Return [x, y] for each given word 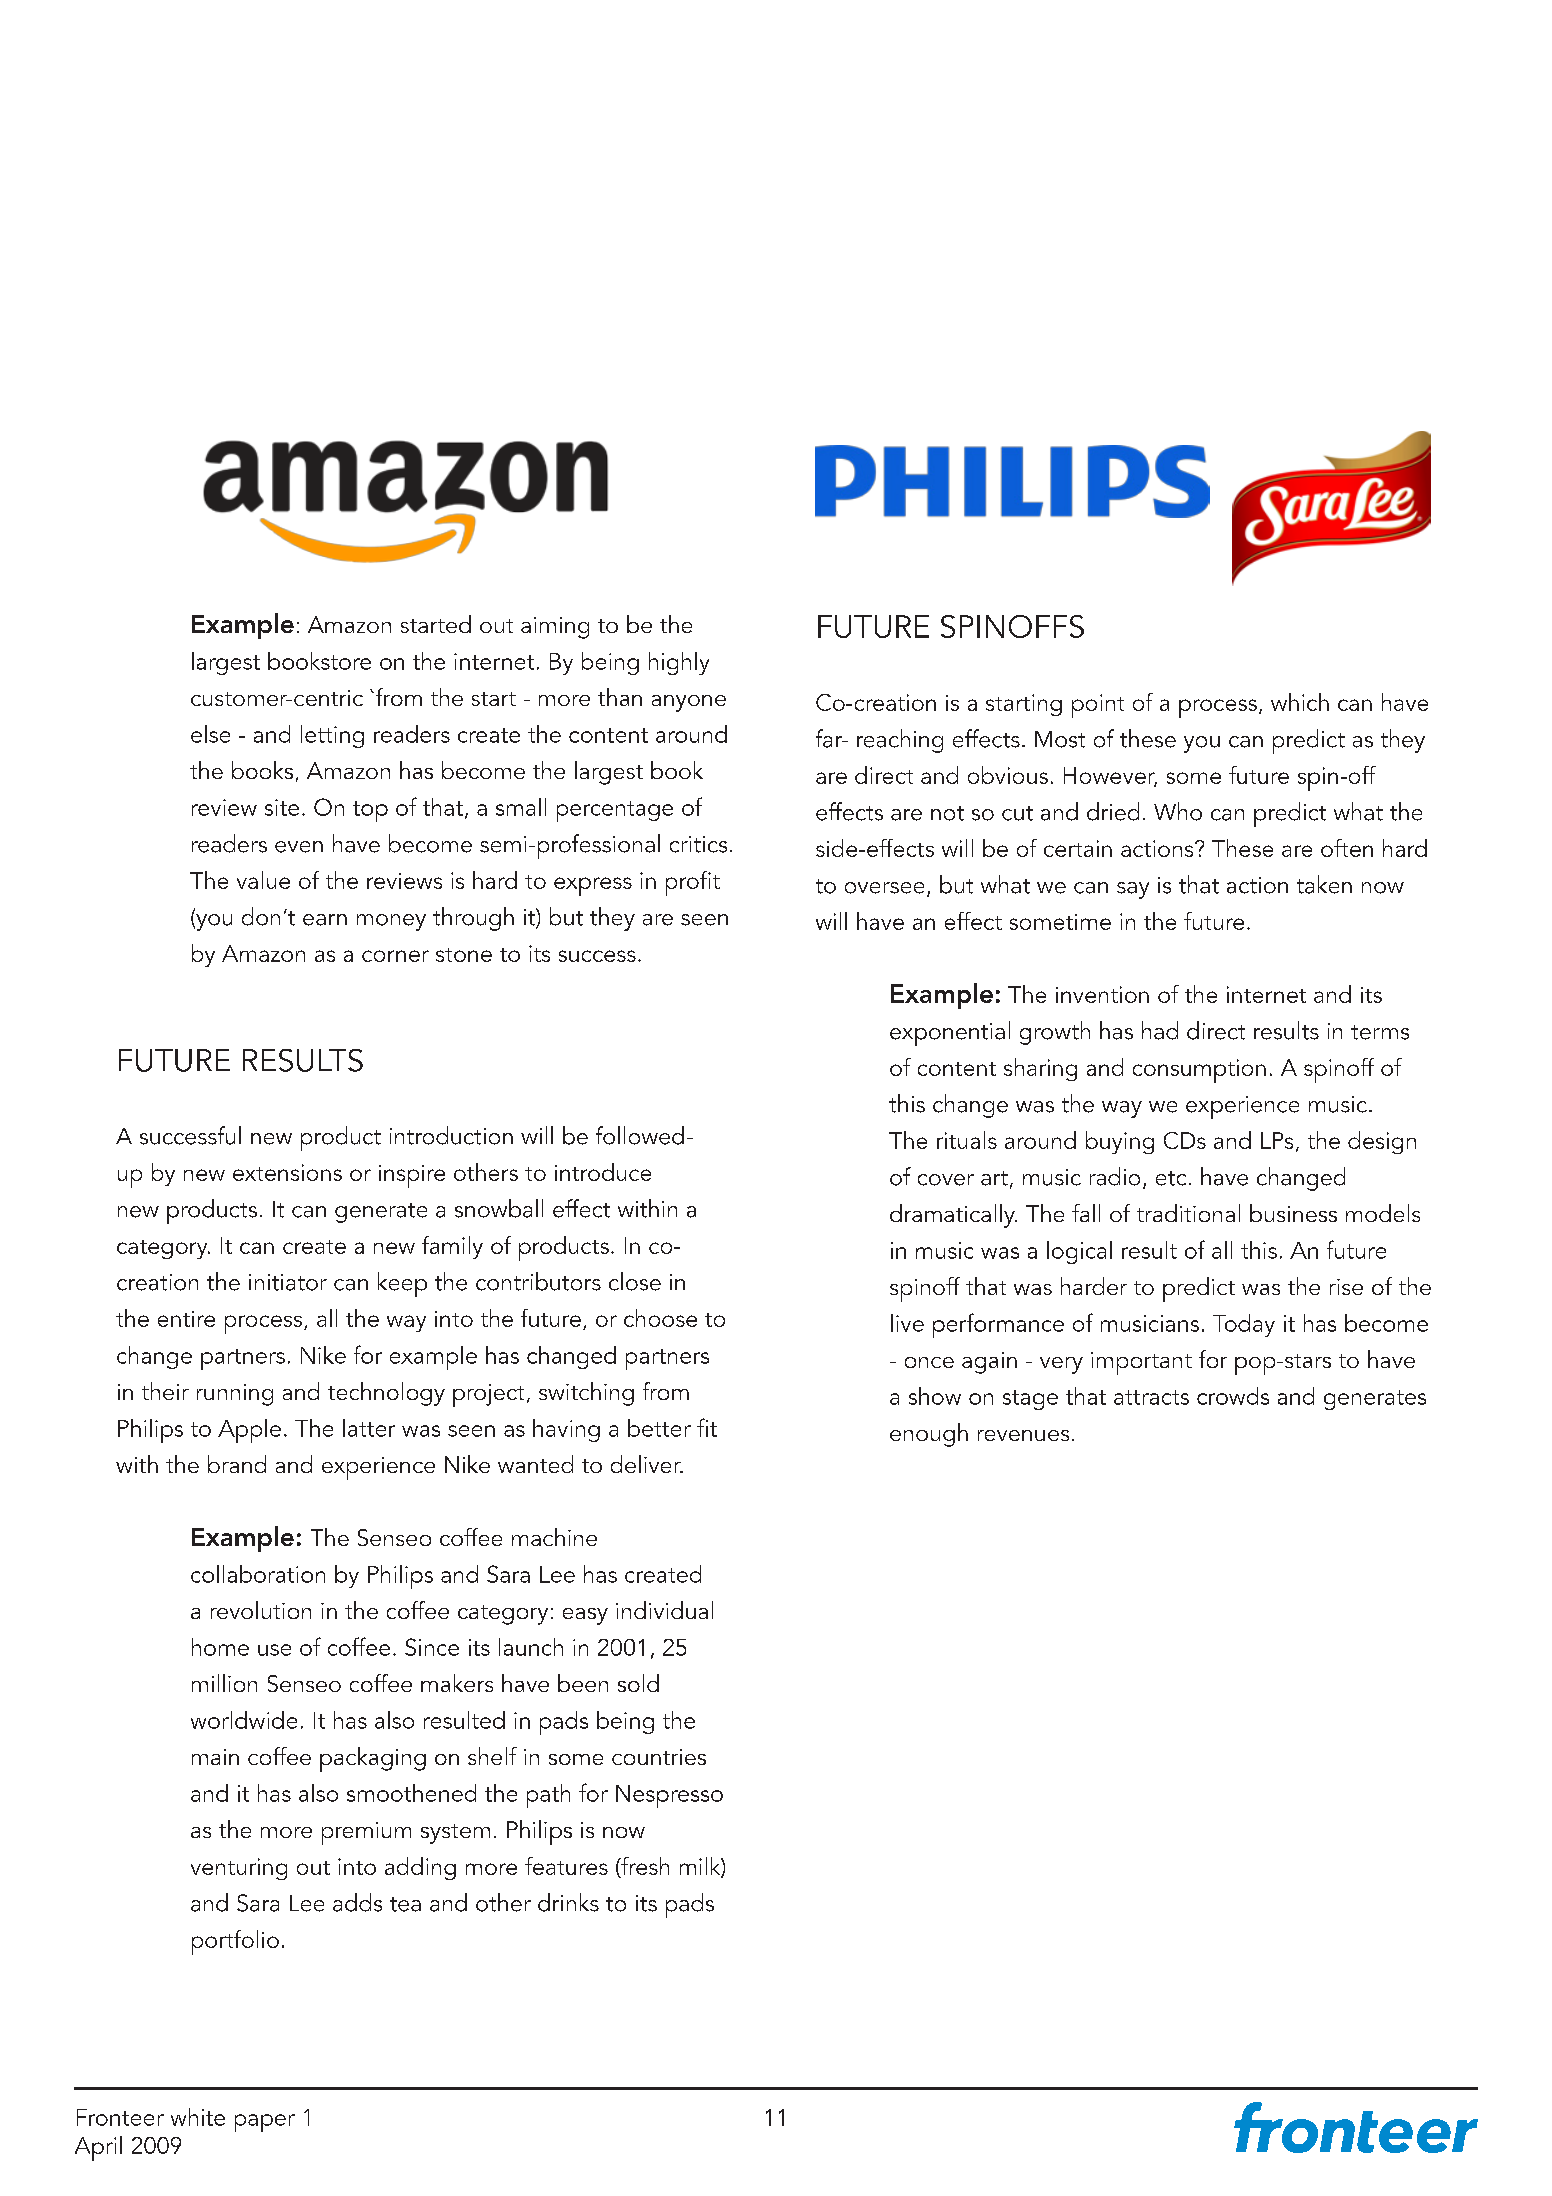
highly [679, 663]
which [1300, 702]
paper [265, 2123]
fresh [644, 1867]
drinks [568, 1902]
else [210, 734]
